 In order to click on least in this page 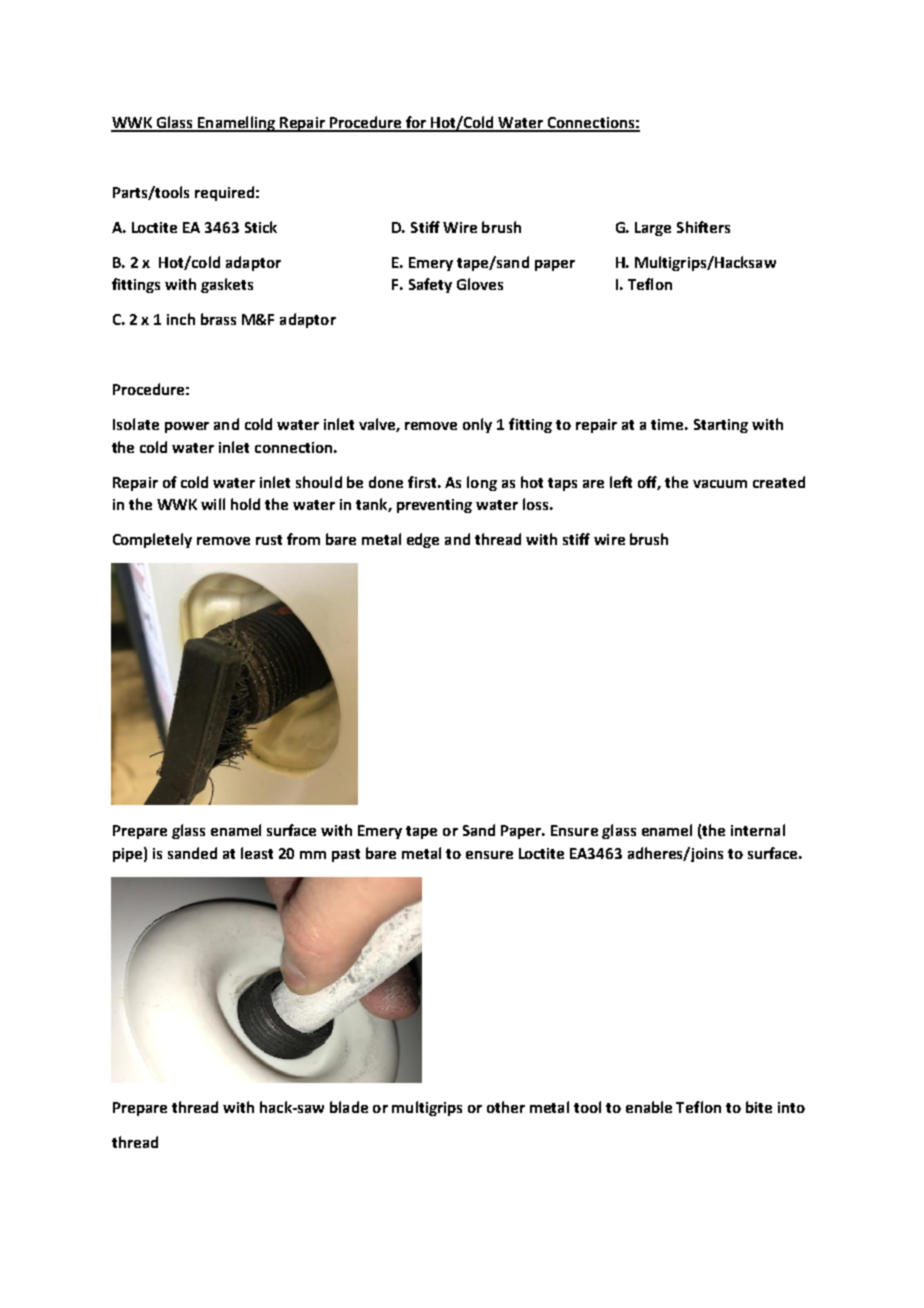, I will do `click(257, 853)`.
